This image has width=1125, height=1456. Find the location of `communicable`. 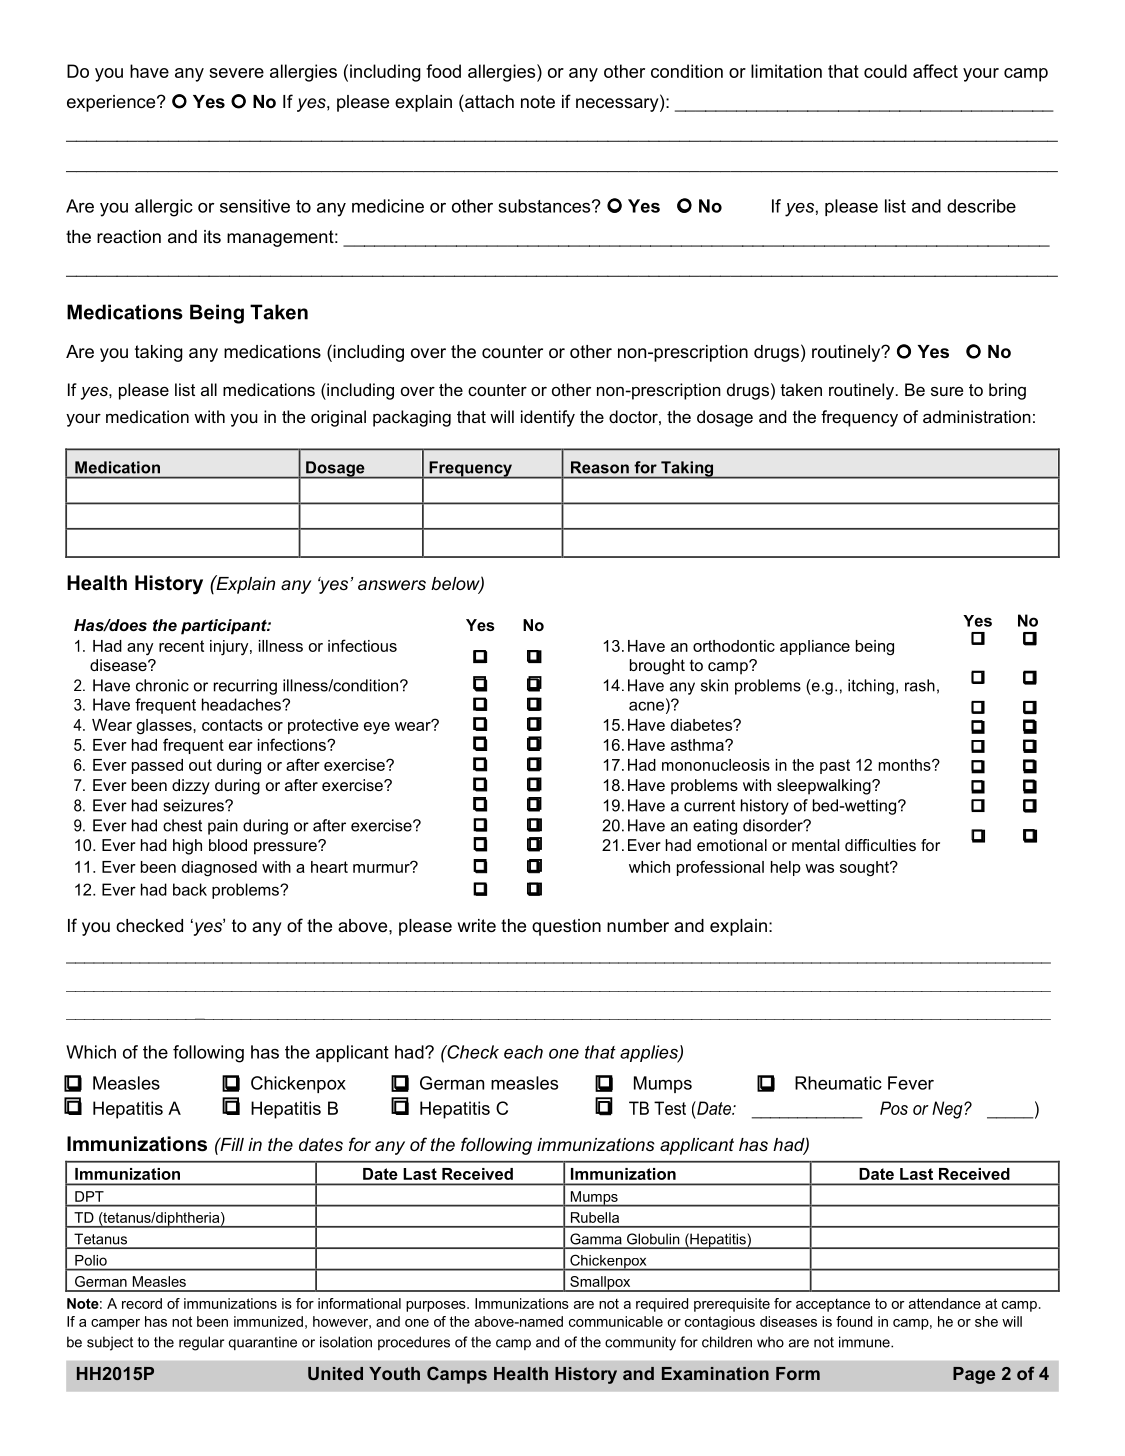

communicable is located at coordinates (616, 1321).
